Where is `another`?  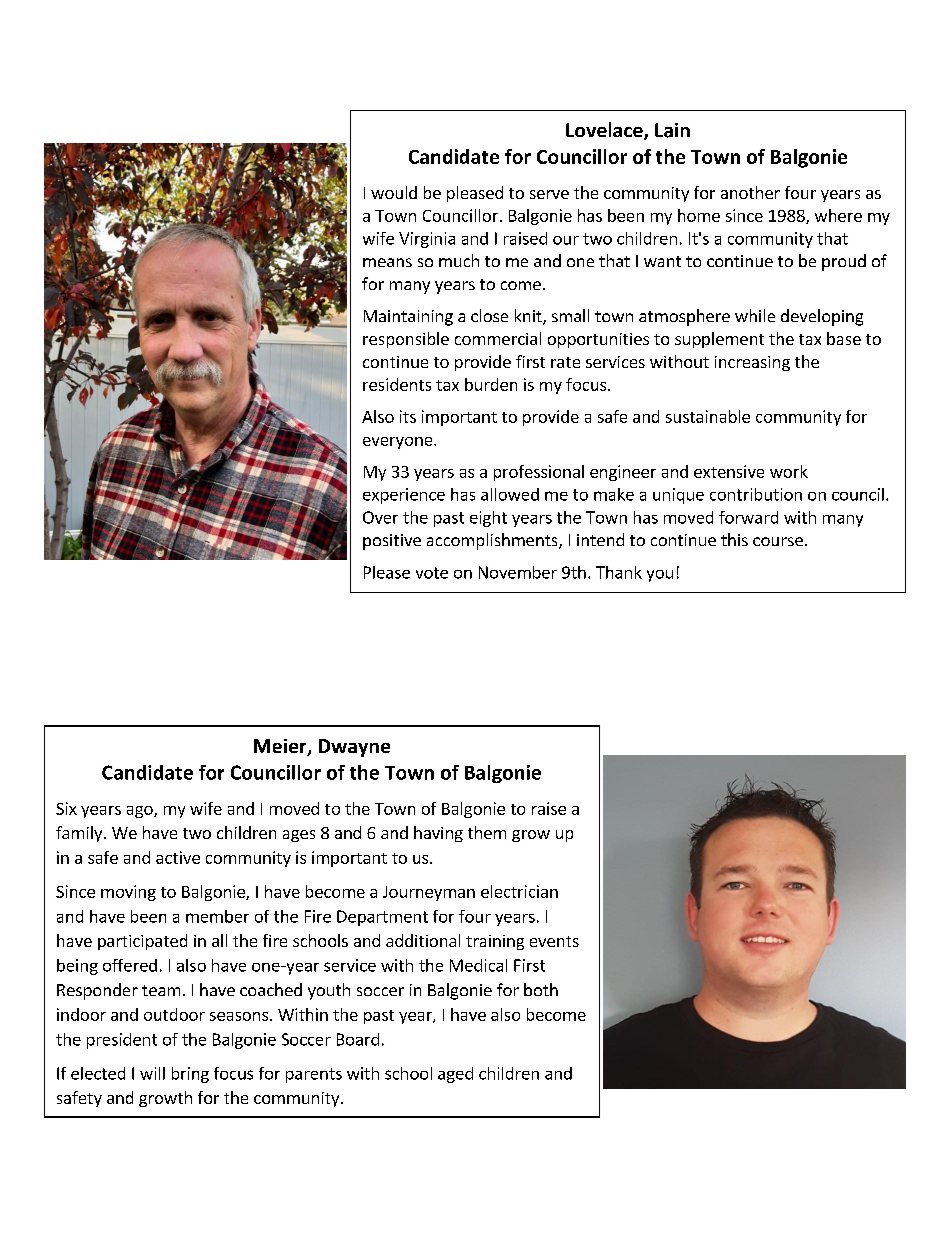
another is located at coordinates (750, 192).
